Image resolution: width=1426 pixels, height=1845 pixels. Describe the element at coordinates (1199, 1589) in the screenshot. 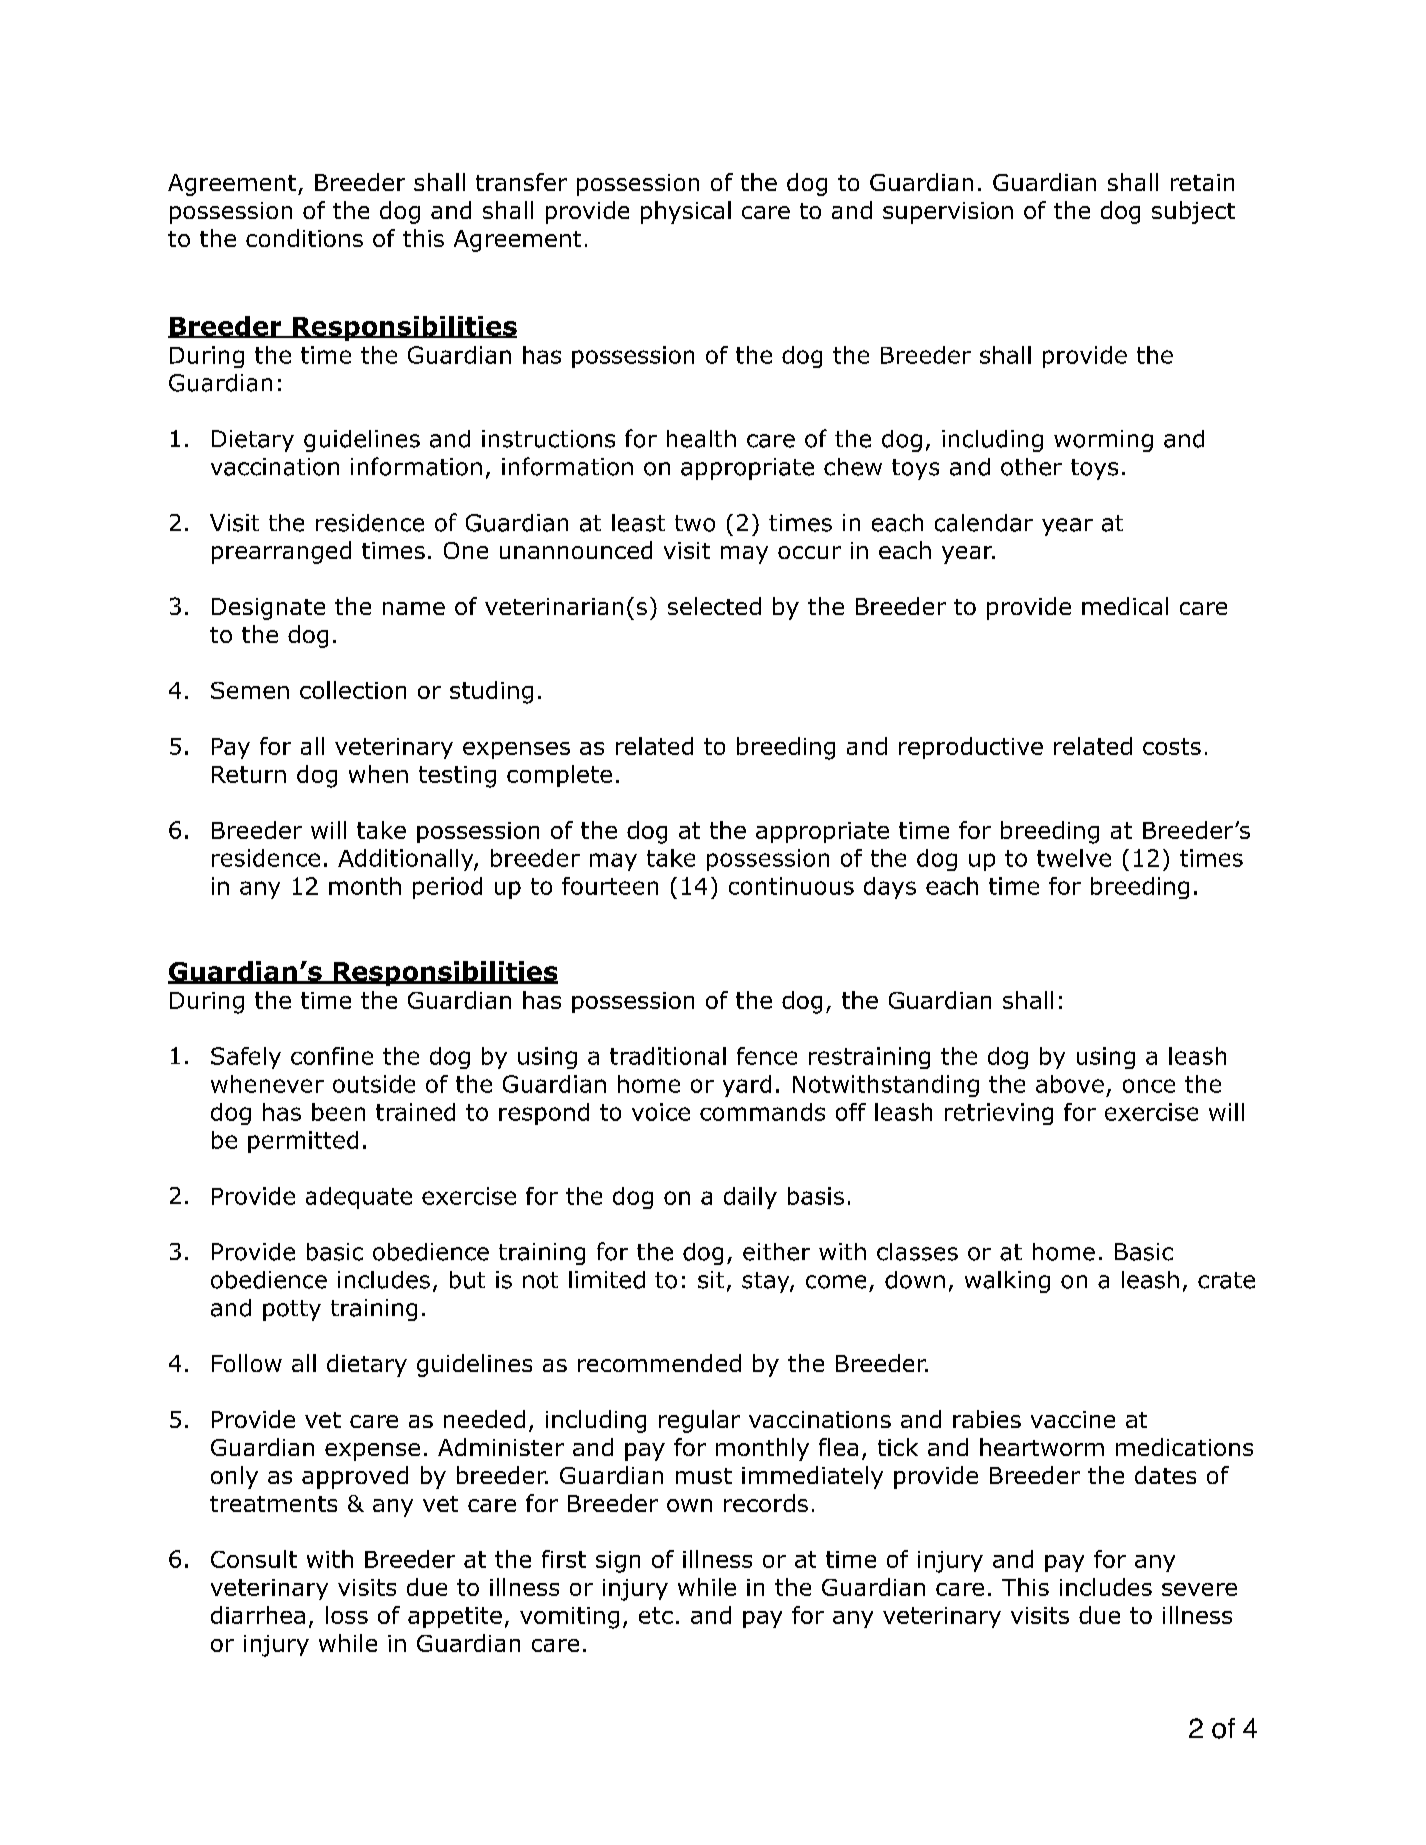

I see `severe` at that location.
